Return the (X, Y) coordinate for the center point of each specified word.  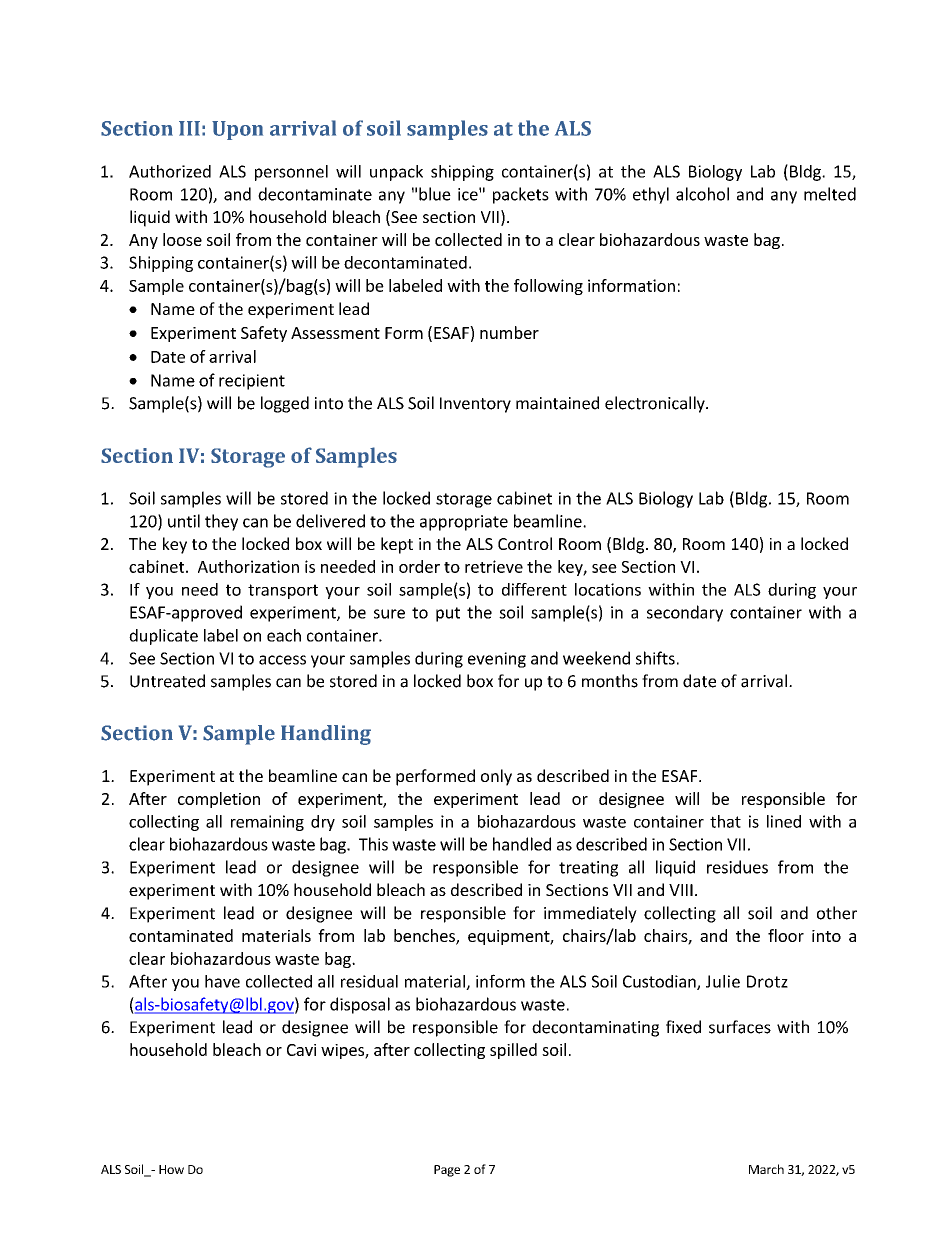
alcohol (702, 194)
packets (521, 195)
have (222, 981)
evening (497, 660)
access (282, 660)
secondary (685, 613)
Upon (237, 130)
